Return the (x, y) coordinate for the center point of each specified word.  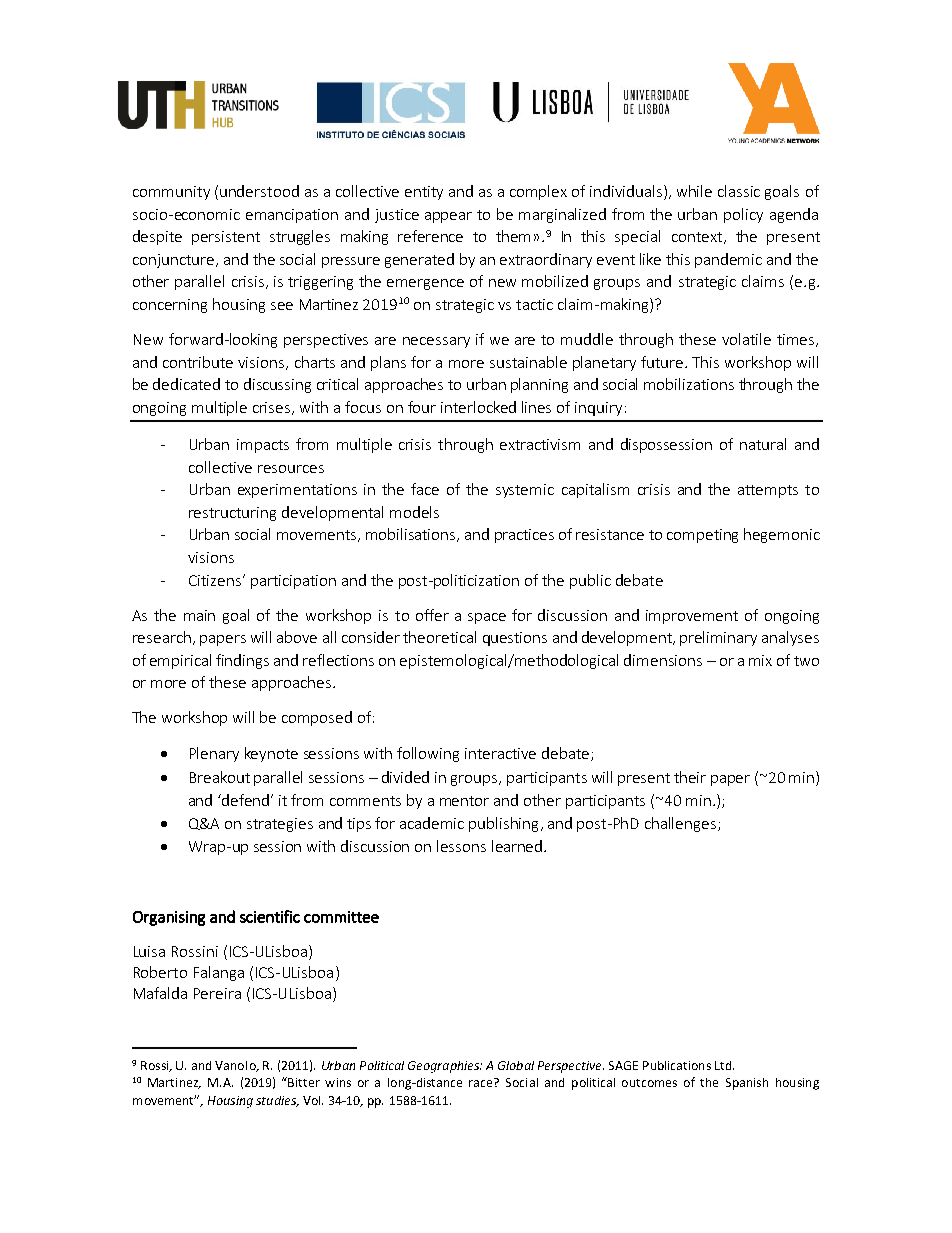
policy (743, 215)
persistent (226, 238)
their (690, 777)
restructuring (232, 514)
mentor (464, 801)
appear (448, 217)
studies (277, 1101)
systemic (525, 491)
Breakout (220, 777)
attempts (768, 491)
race (482, 1082)
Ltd (723, 1065)
